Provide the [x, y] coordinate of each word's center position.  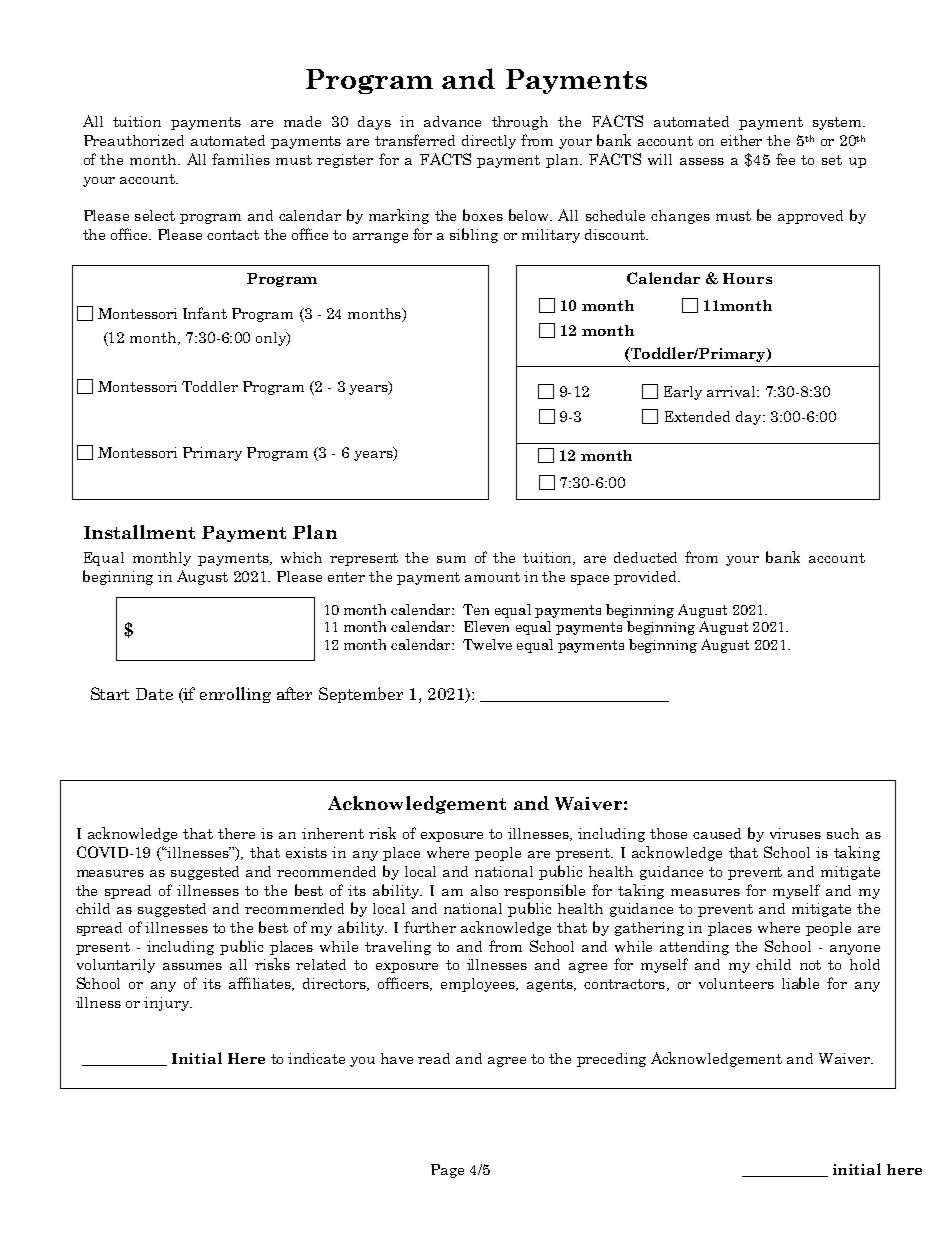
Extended [697, 416]
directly [489, 142]
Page [447, 1171]
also [484, 890]
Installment [139, 532]
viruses [795, 833]
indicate [316, 1058]
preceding [611, 1060]
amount [492, 577]
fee [785, 159]
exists [306, 852]
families [241, 159]
